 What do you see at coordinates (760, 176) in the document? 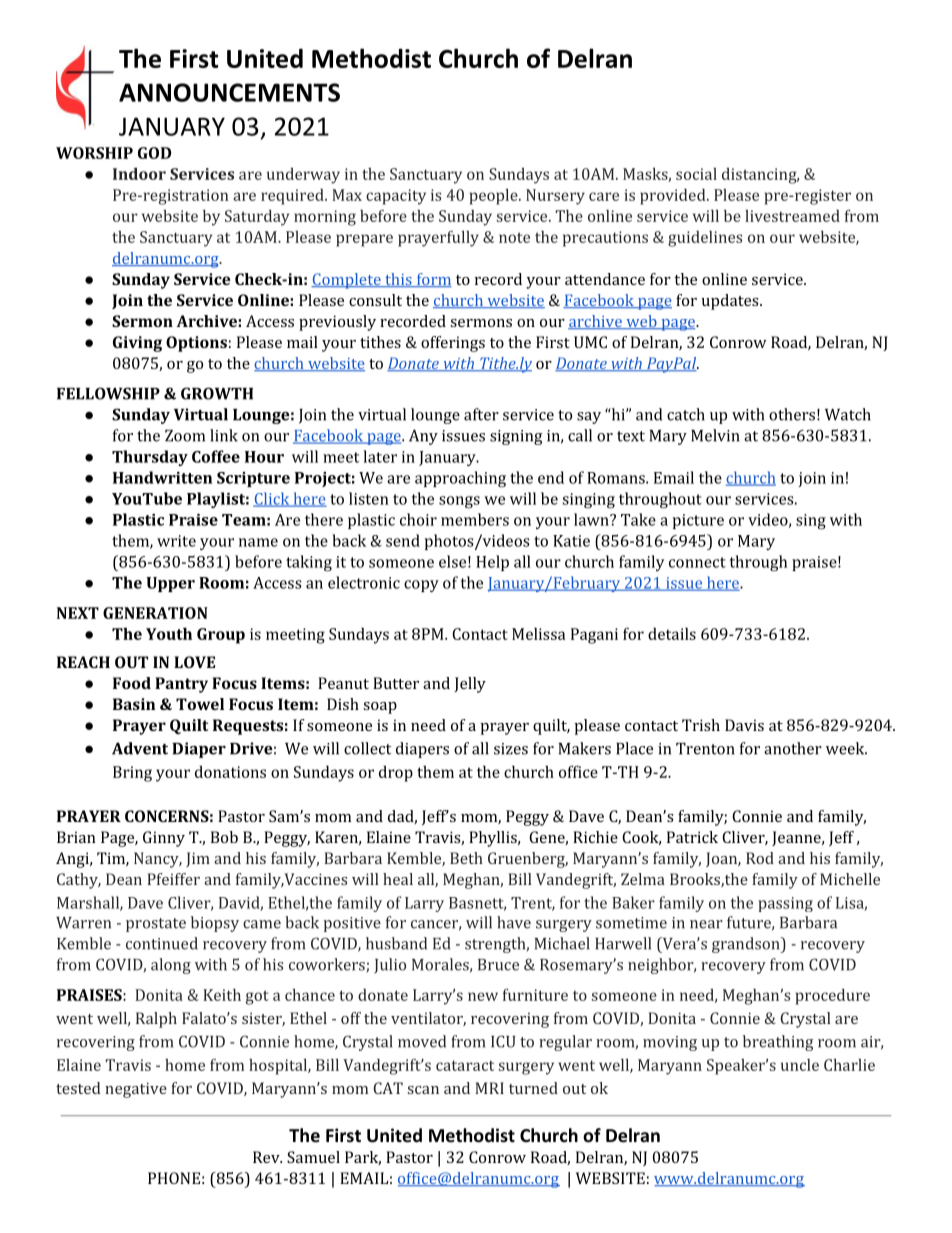
I see `distancing` at bounding box center [760, 176].
